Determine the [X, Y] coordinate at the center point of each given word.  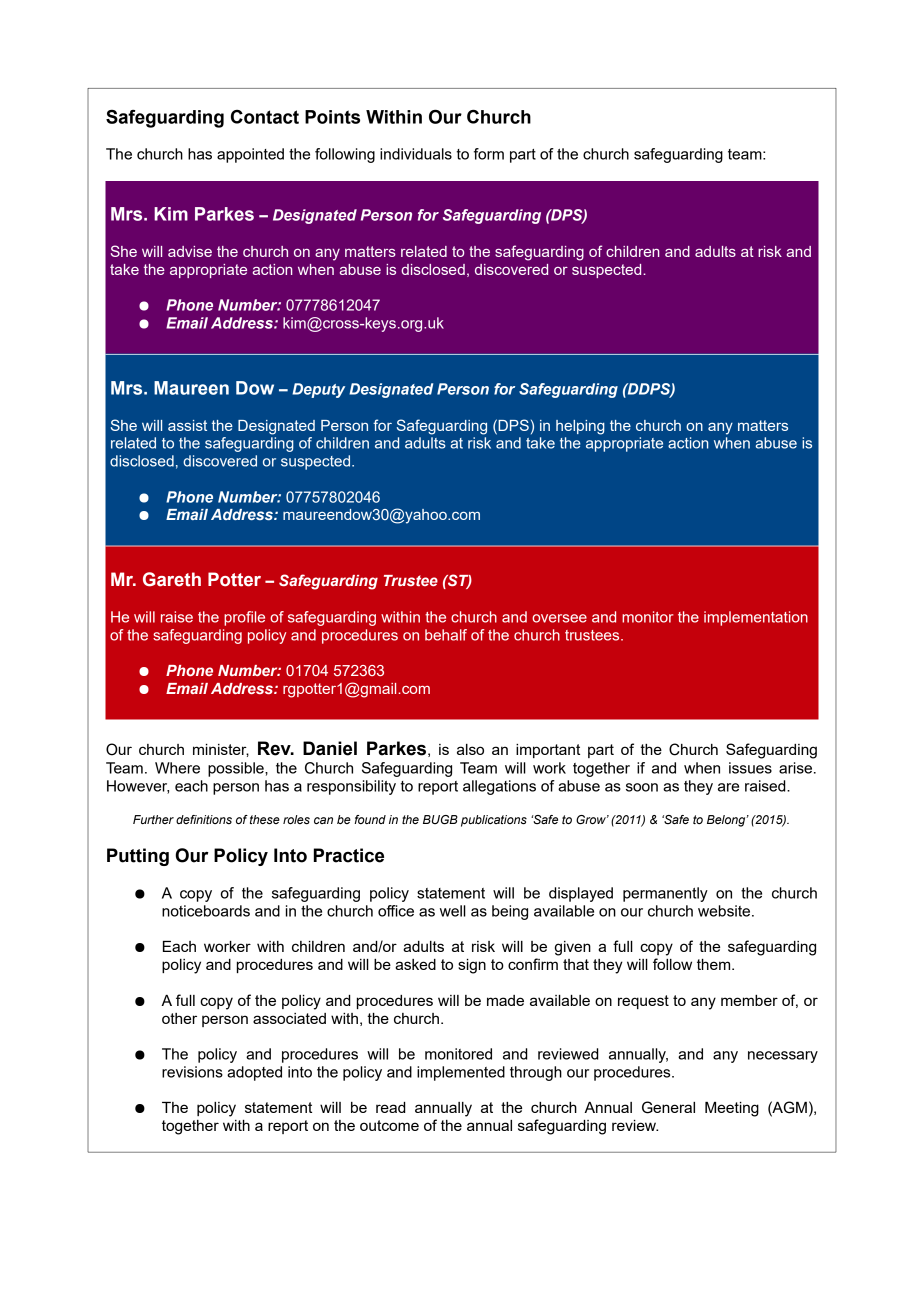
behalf [446, 635]
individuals [416, 154]
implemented [461, 1073]
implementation [756, 618]
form [489, 154]
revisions [192, 1072]
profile [244, 618]
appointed [250, 155]
